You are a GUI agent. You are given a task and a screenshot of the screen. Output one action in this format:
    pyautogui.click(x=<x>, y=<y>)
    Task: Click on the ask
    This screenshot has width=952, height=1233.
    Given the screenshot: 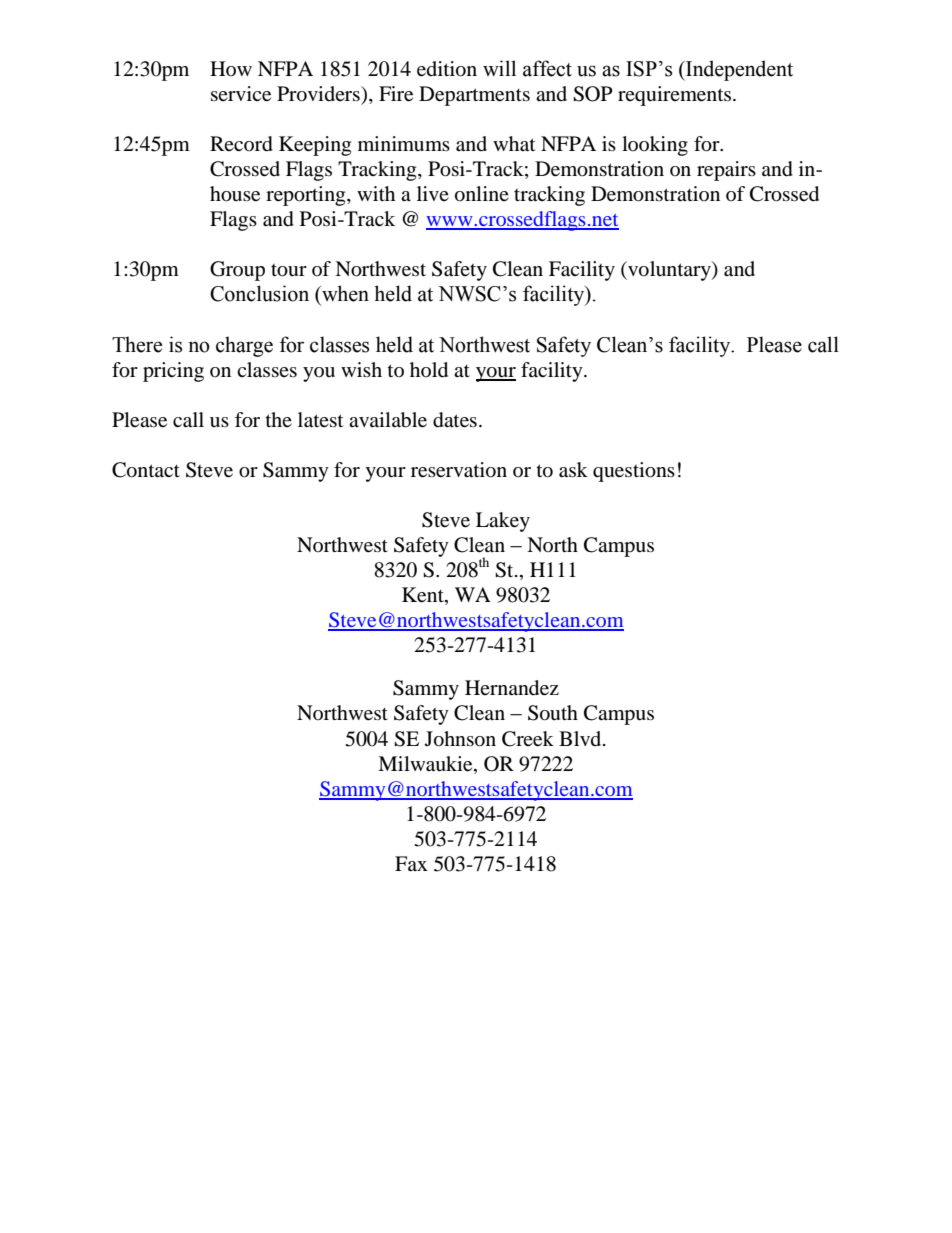 What is the action you would take?
    pyautogui.click(x=573, y=470)
